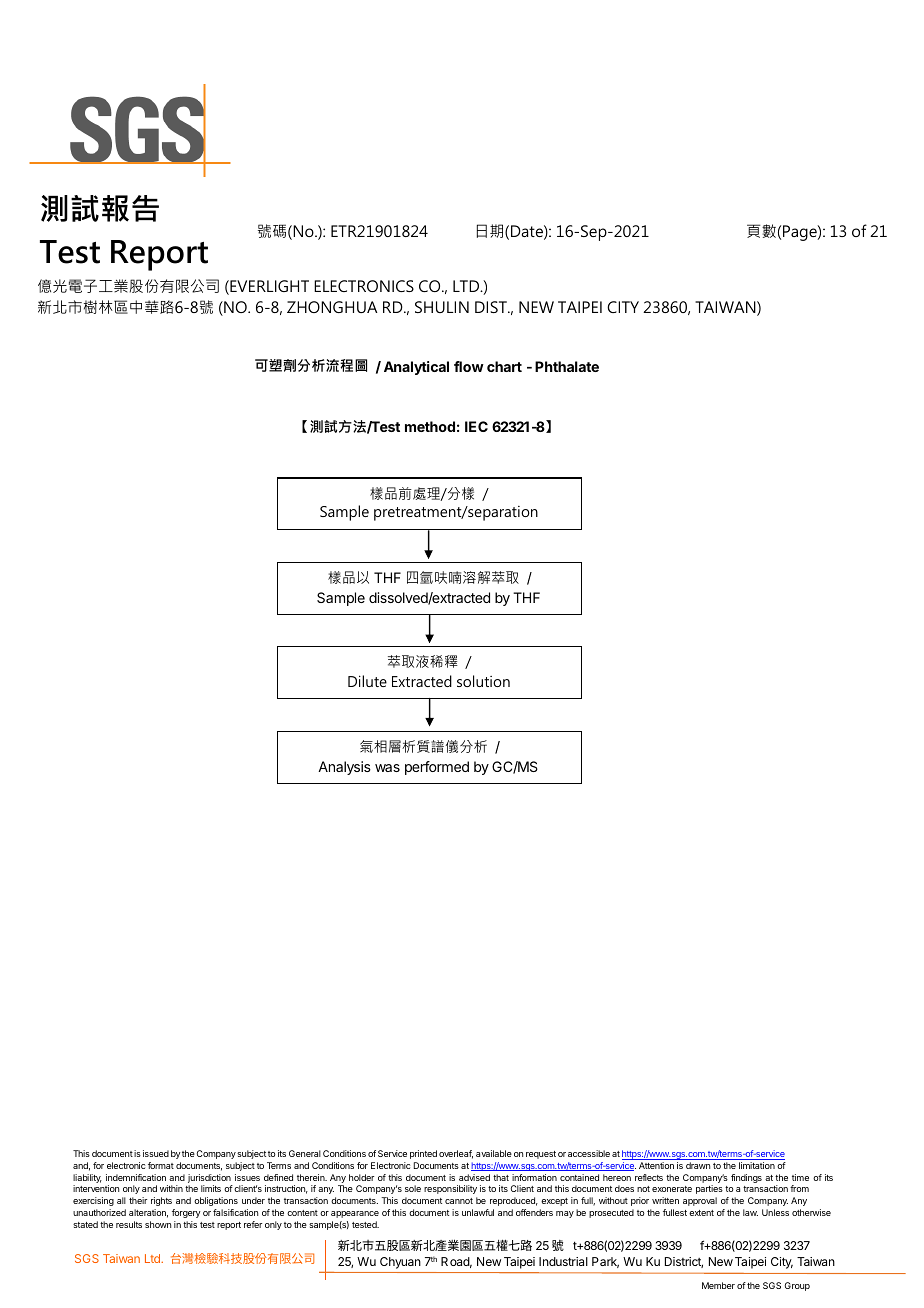 The width and height of the document is (924, 1308). What do you see at coordinates (437, 768) in the document?
I see `performed` at bounding box center [437, 768].
